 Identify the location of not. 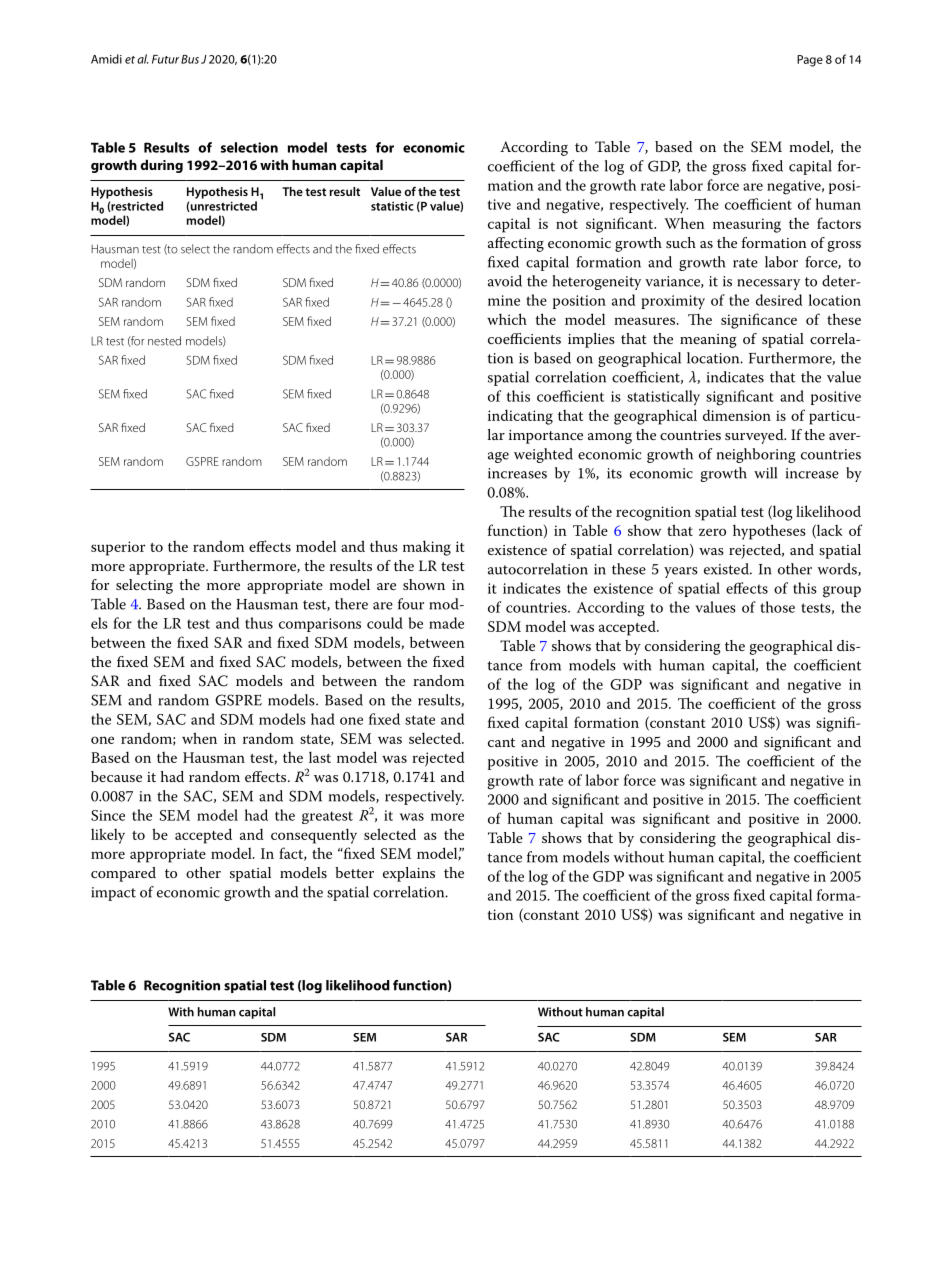
(567, 224).
